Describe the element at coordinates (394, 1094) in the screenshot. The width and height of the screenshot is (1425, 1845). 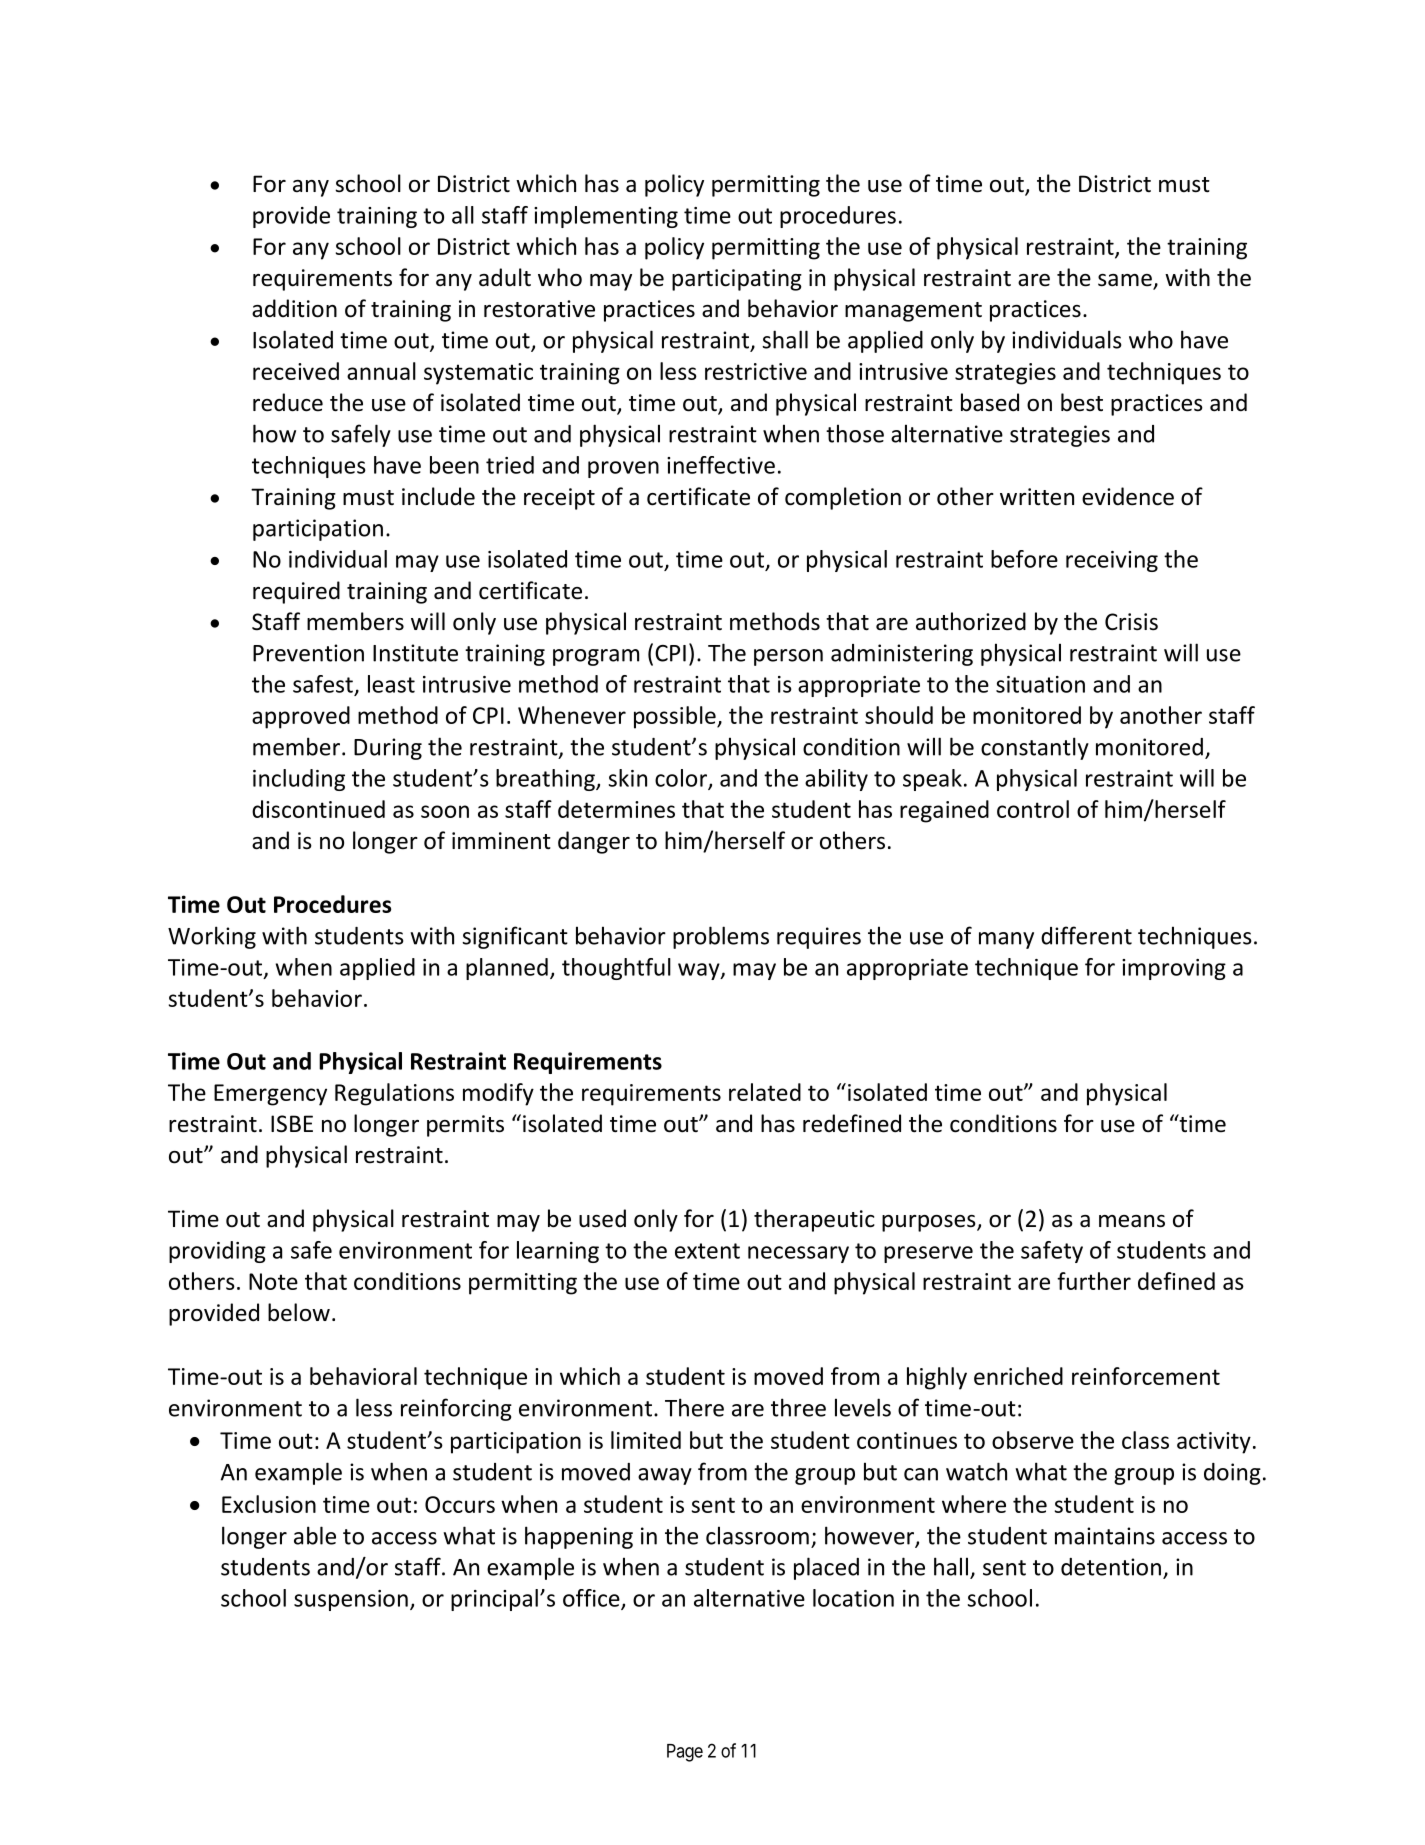
I see `Regulations` at that location.
